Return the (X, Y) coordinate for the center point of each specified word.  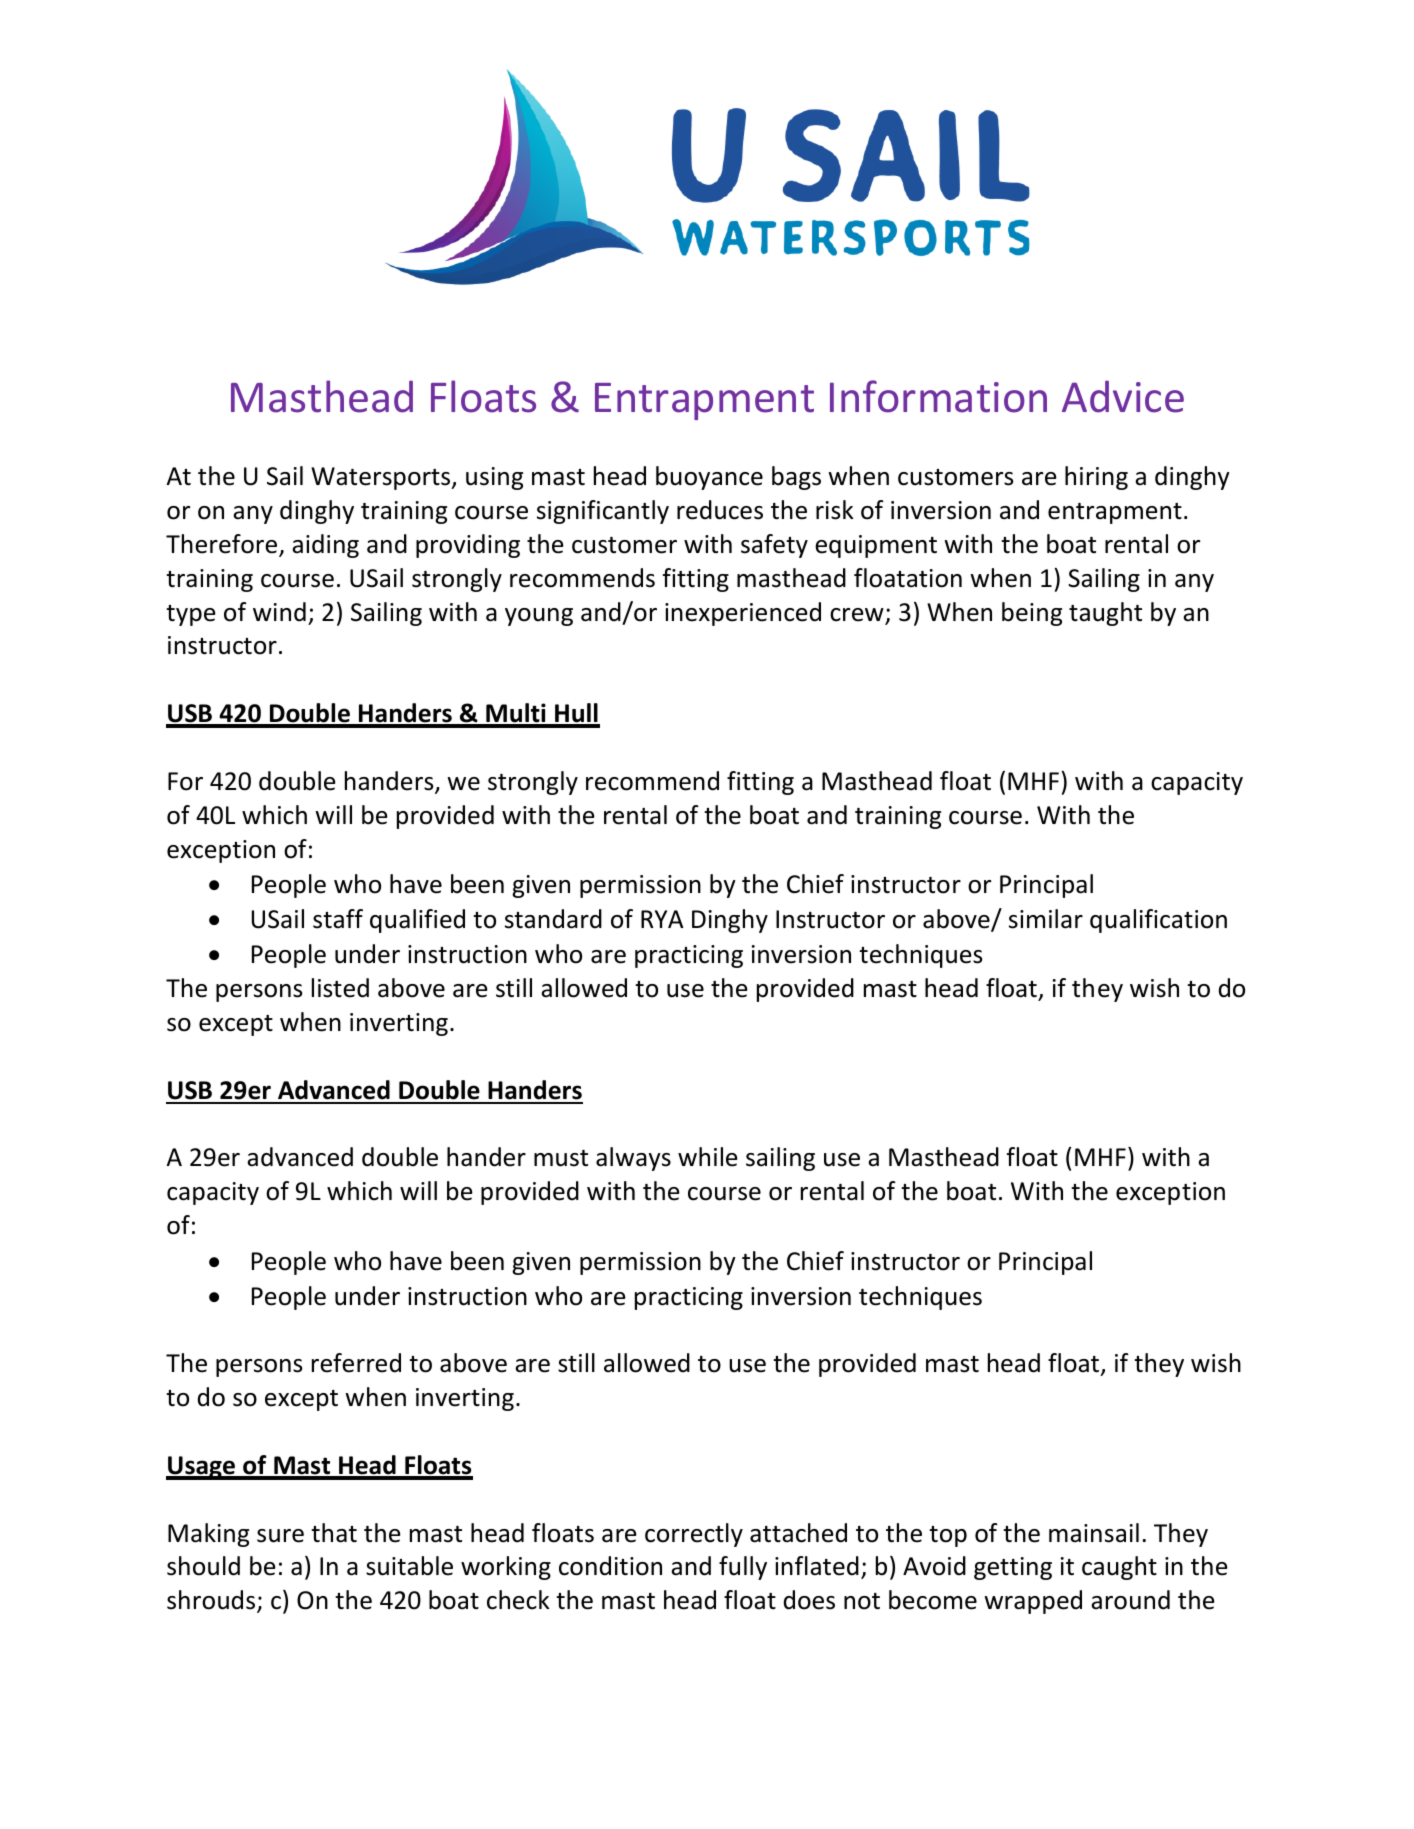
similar (1046, 919)
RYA (662, 919)
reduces (720, 510)
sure (280, 1536)
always (633, 1159)
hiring (1096, 478)
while (708, 1157)
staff (338, 919)
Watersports (382, 478)
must (561, 1158)
